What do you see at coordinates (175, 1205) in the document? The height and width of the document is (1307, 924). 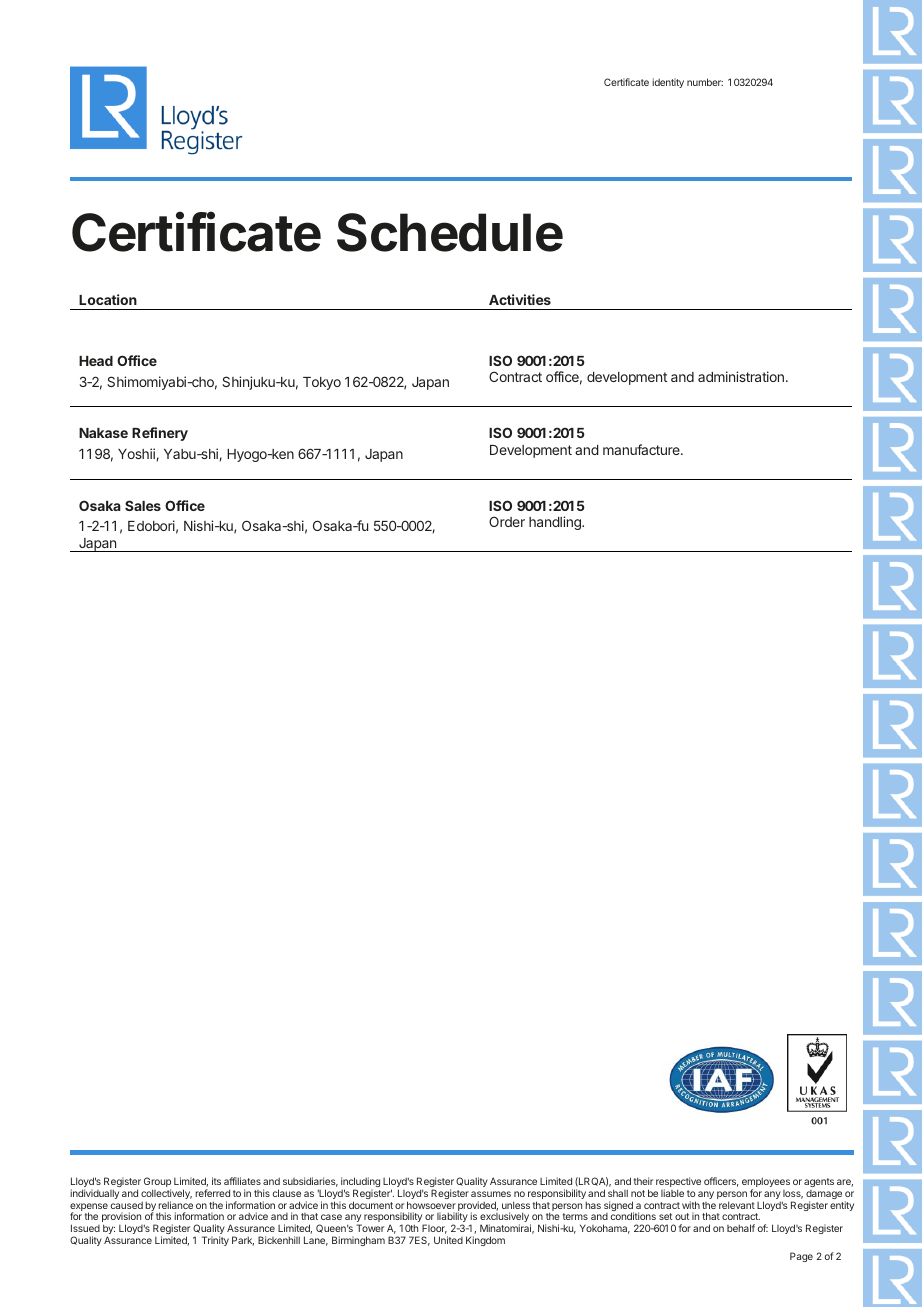 I see `reliance` at bounding box center [175, 1205].
